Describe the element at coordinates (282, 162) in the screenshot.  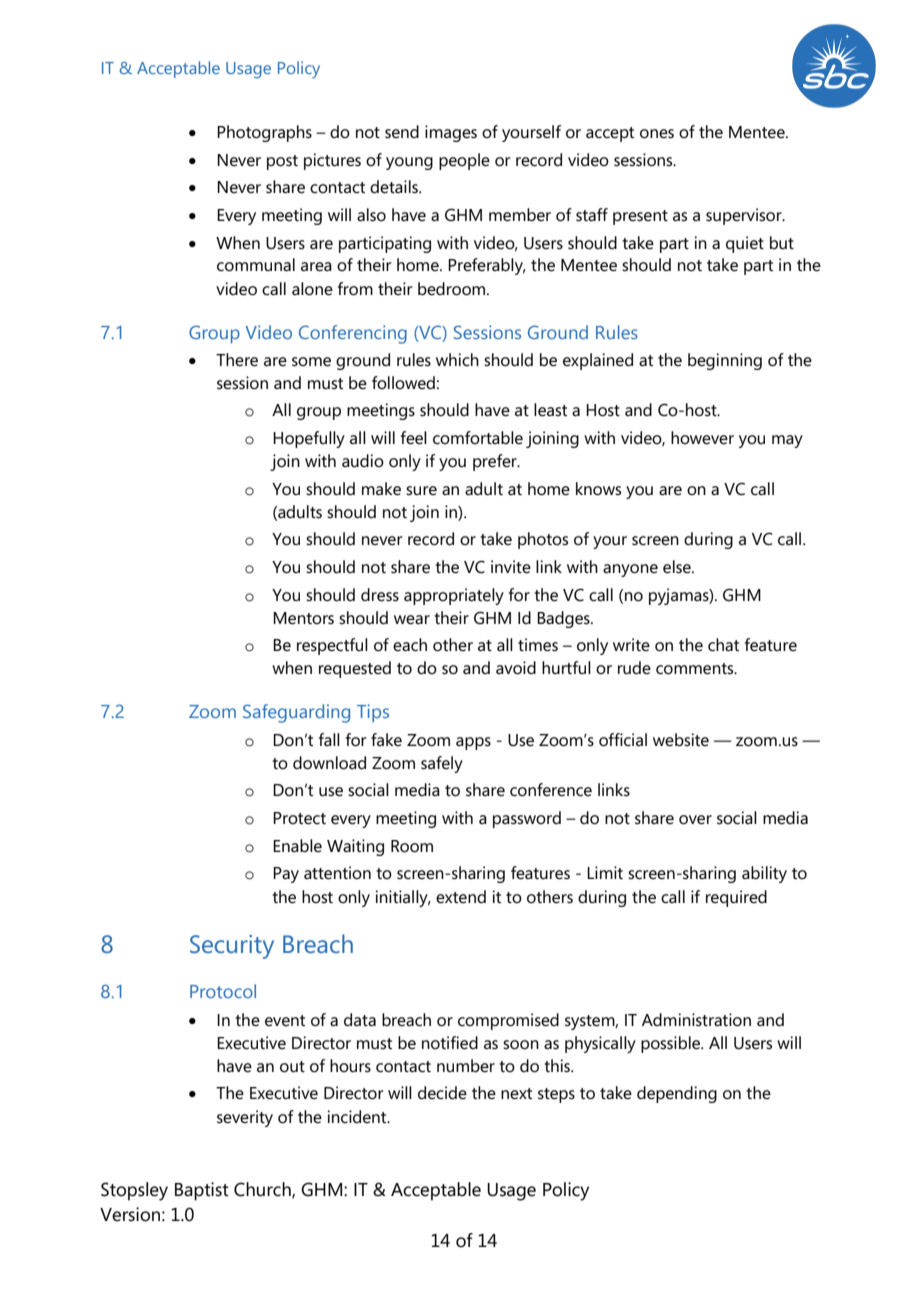
I see `post` at that location.
